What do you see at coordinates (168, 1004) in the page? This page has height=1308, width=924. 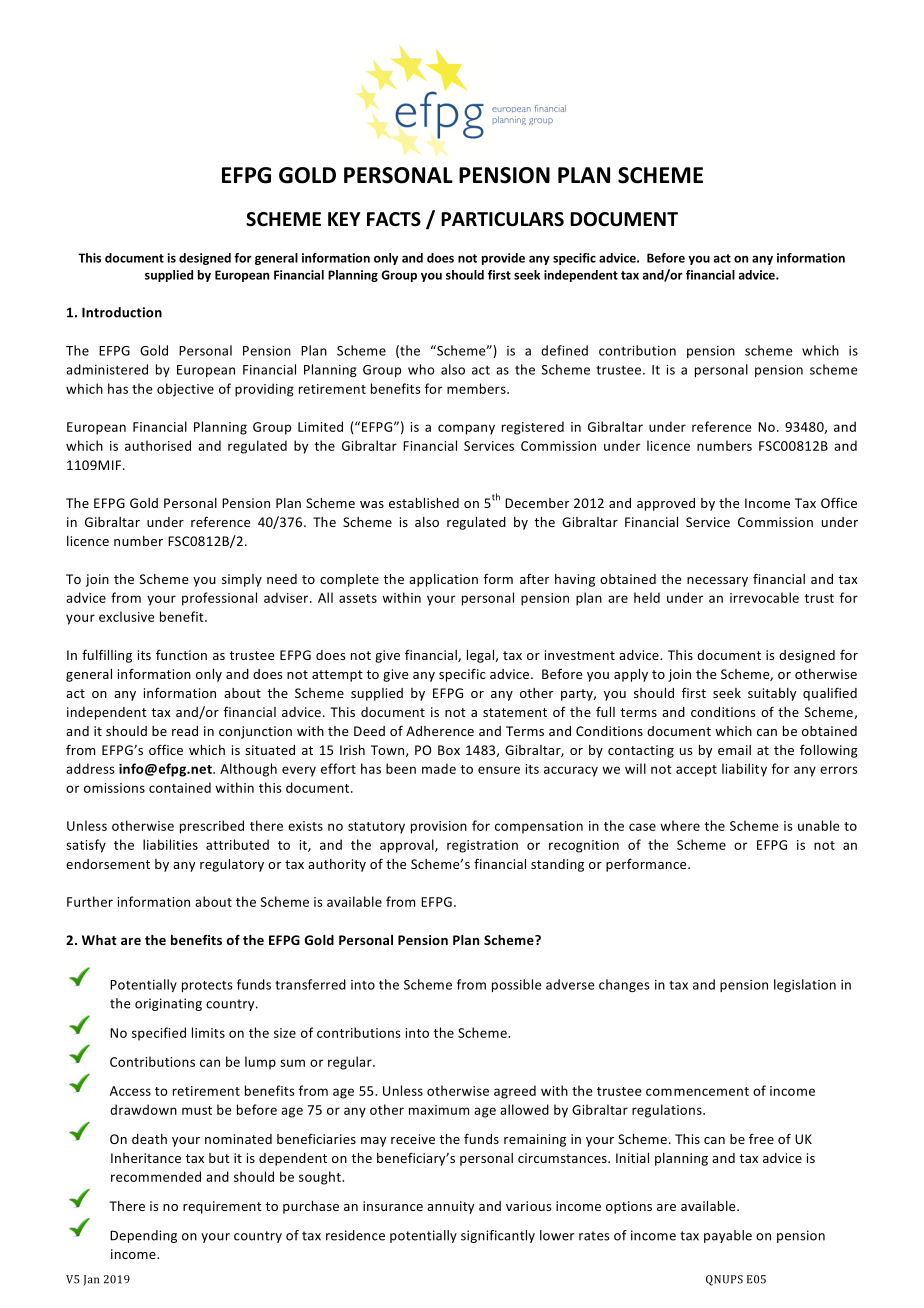 I see `originating` at bounding box center [168, 1004].
